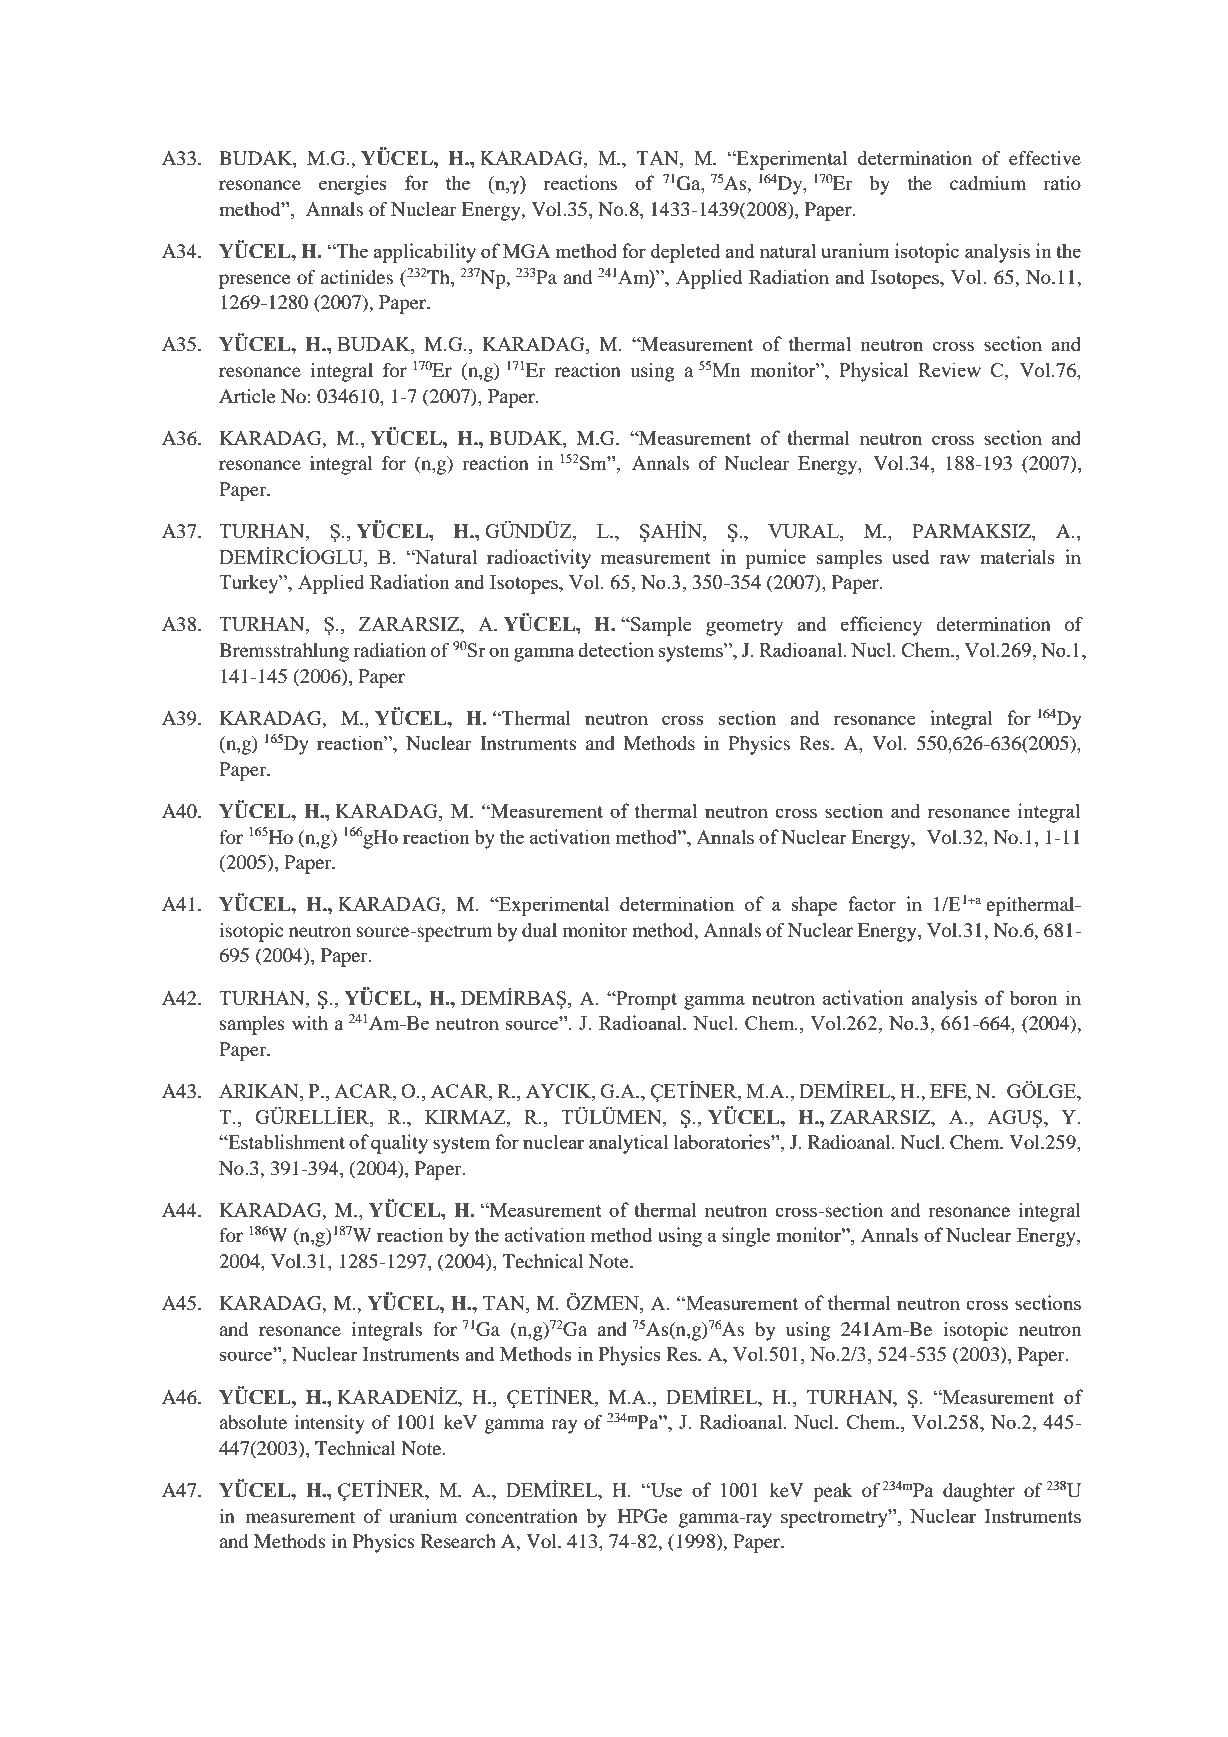 This screenshot has width=1228, height=1737. Describe the element at coordinates (832, 1492) in the screenshot. I see `peak` at that location.
